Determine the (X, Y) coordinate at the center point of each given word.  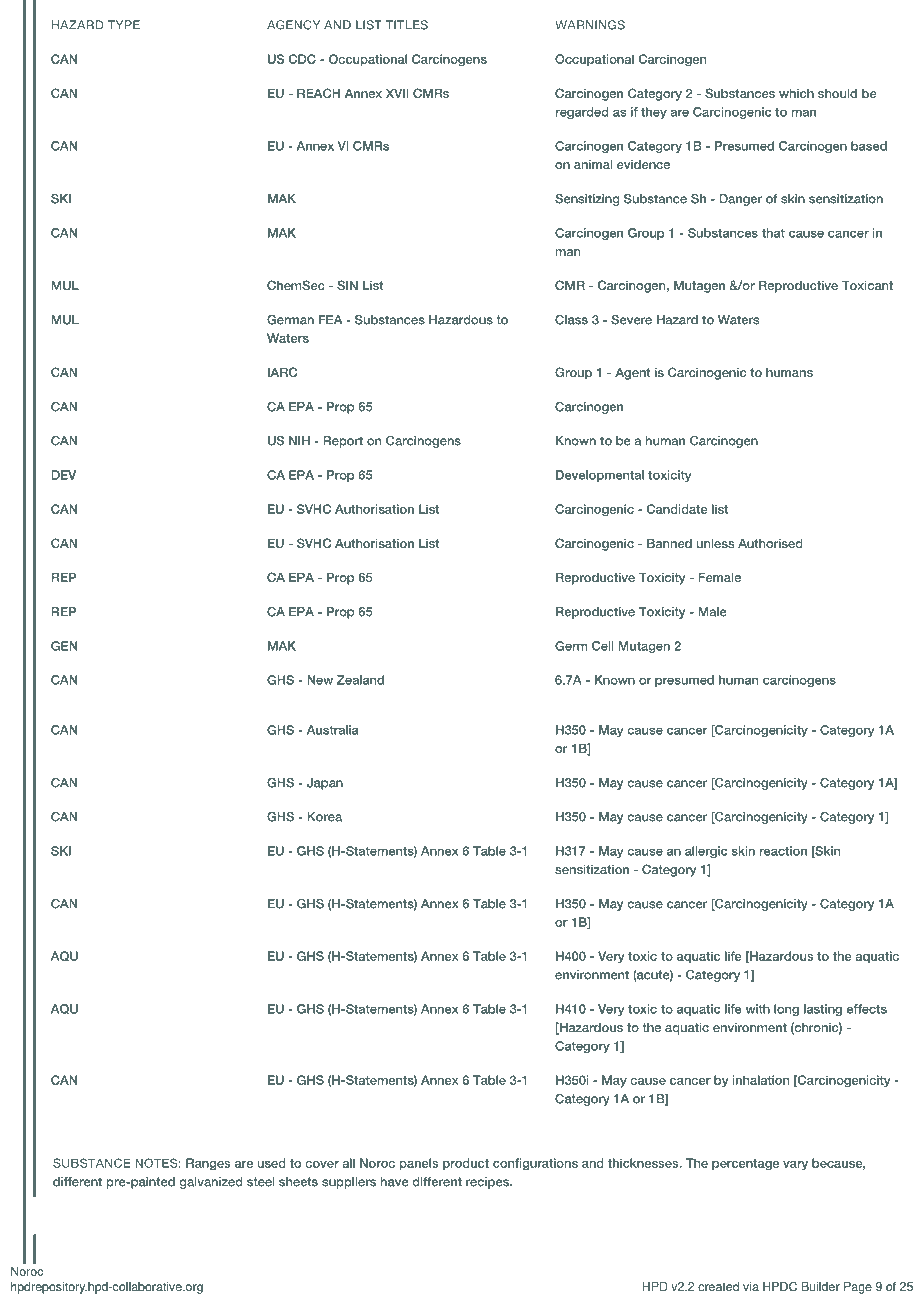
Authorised (770, 543)
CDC (302, 59)
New (320, 680)
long (786, 1010)
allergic (706, 852)
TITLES (407, 25)
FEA (330, 320)
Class (571, 320)
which (796, 93)
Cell (603, 646)
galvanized (211, 1183)
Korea (324, 817)
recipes (488, 1183)
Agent (633, 374)
